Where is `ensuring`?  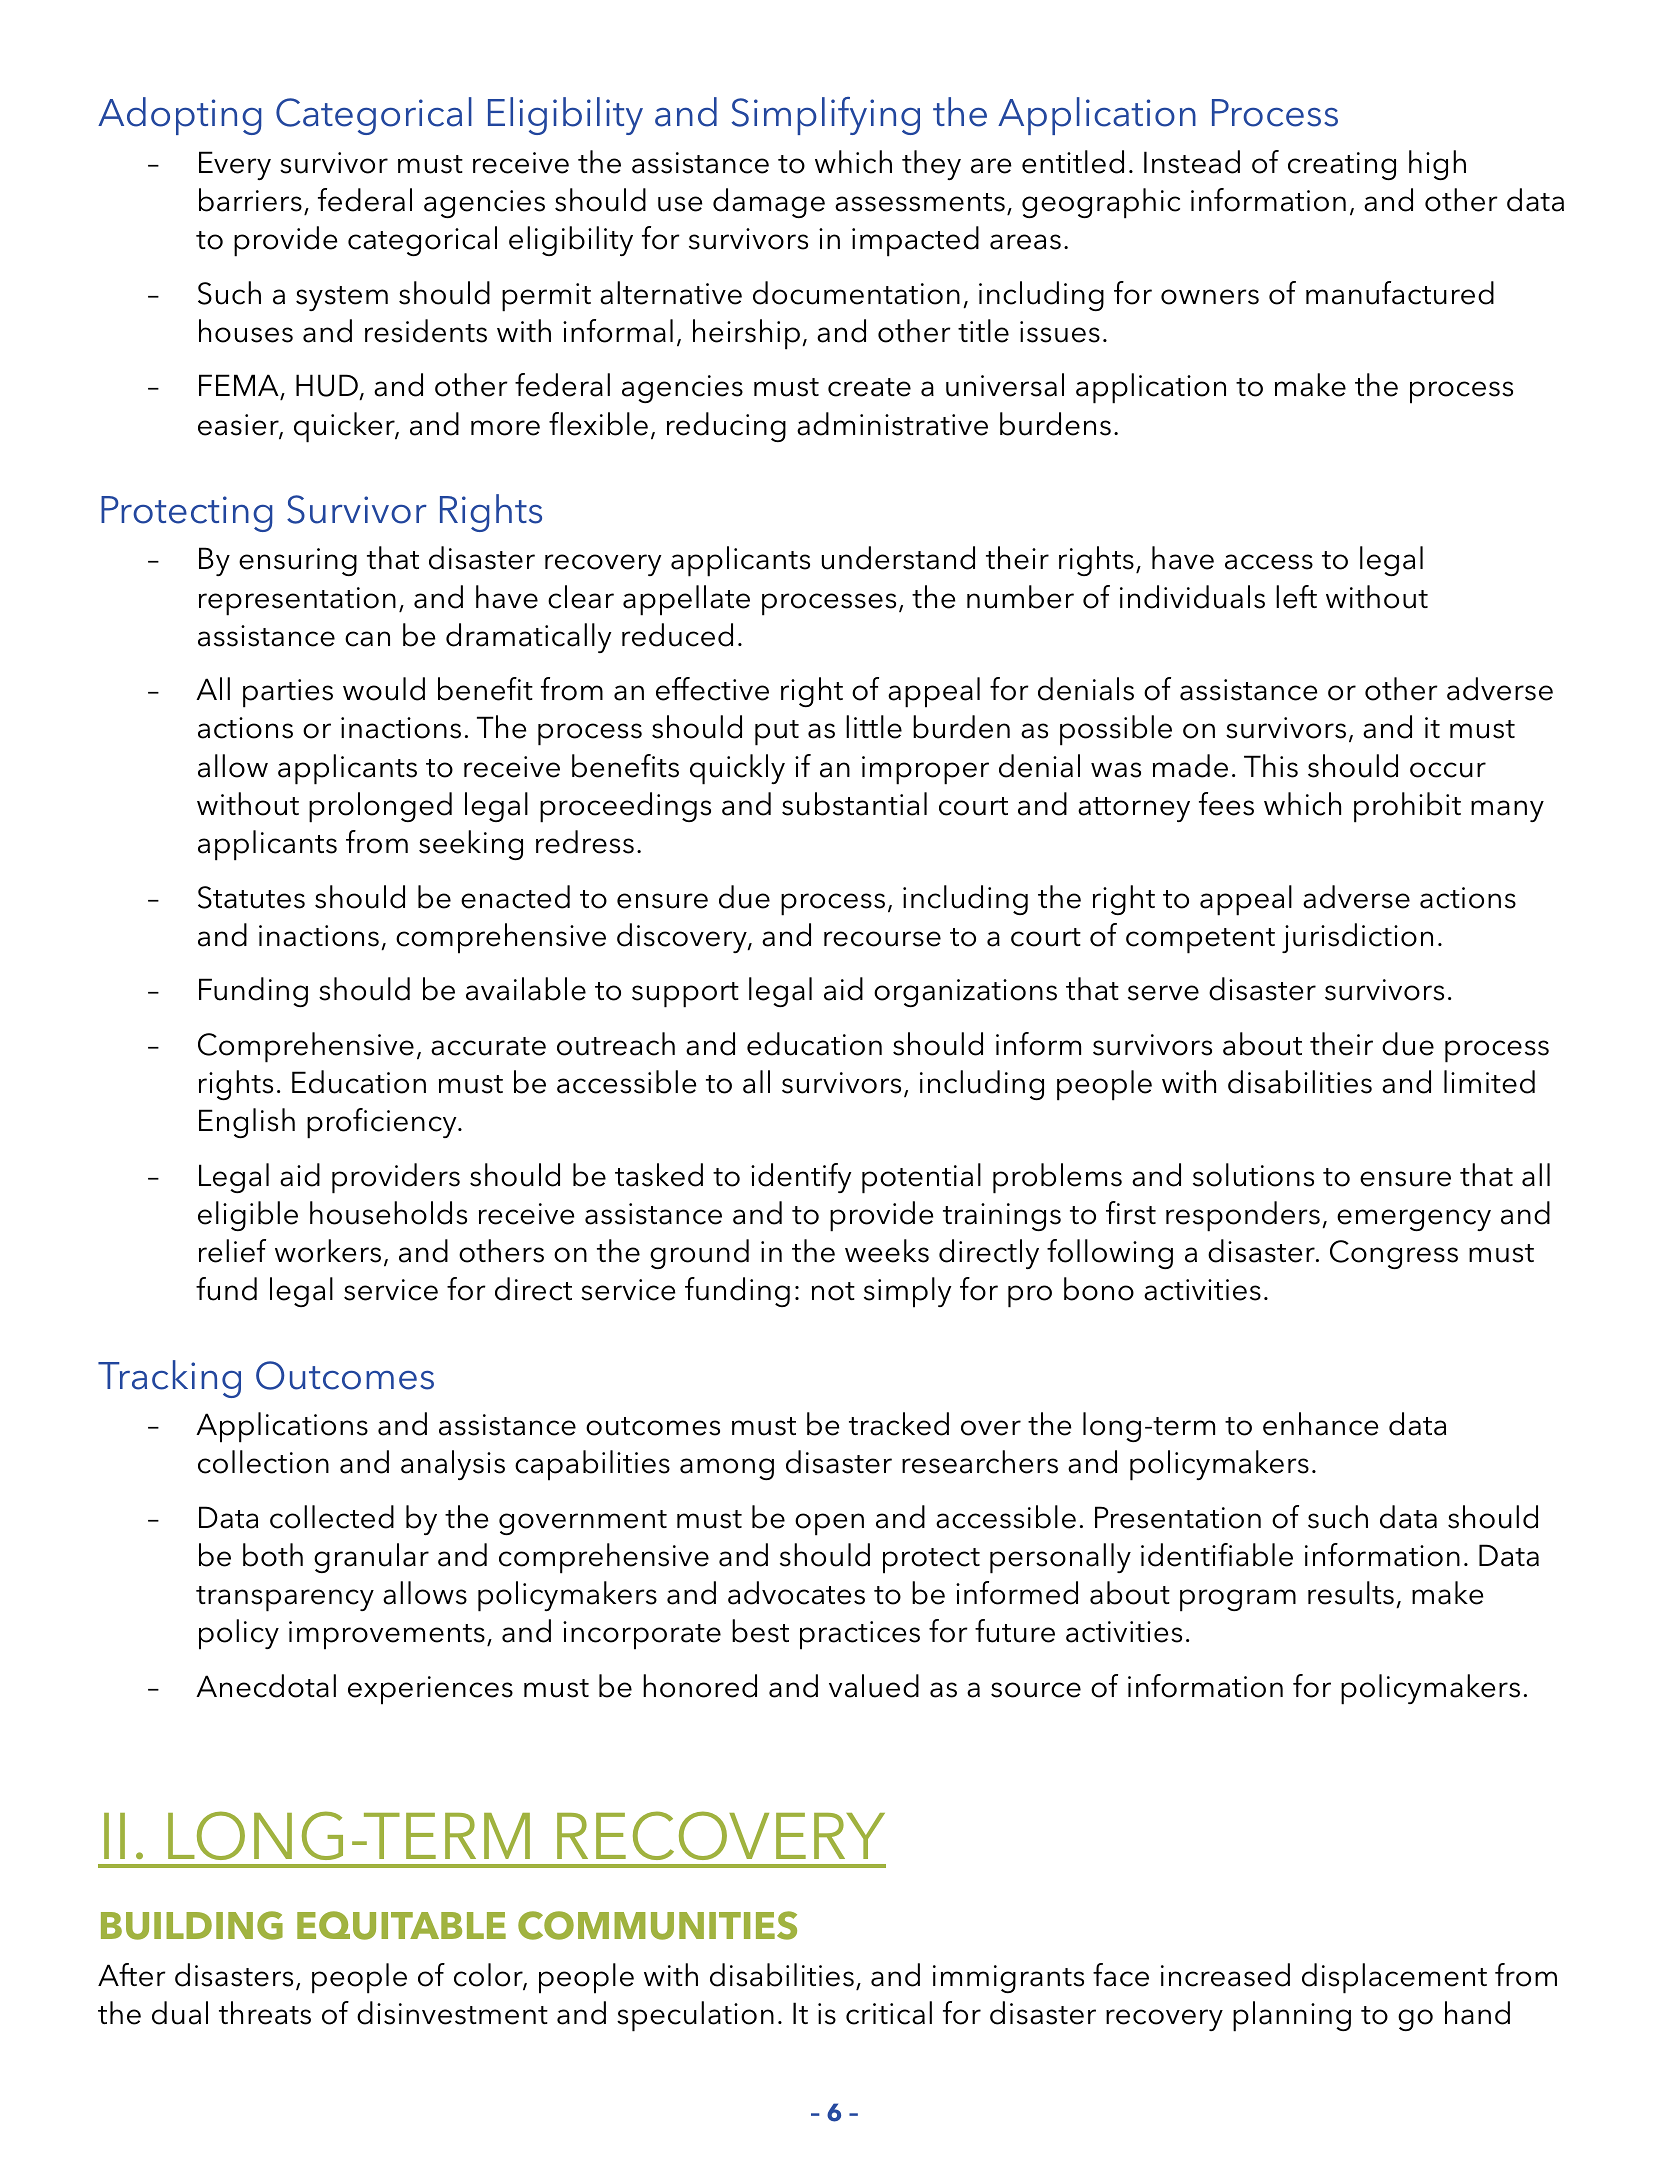
ensuring is located at coordinates (298, 562).
